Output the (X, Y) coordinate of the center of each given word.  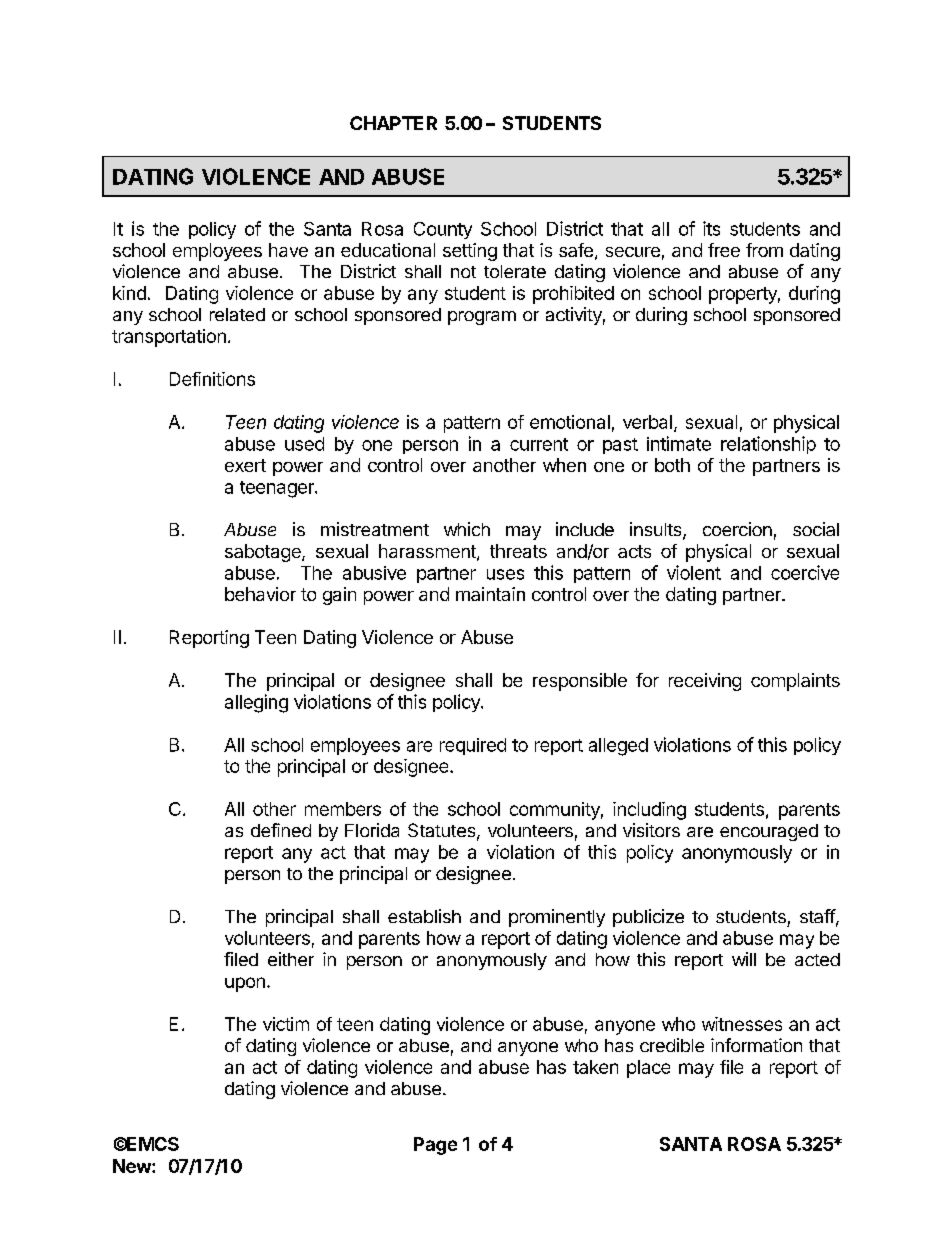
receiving (705, 682)
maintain (490, 594)
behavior (260, 594)
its (711, 228)
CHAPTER (393, 123)
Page (435, 1146)
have (288, 250)
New (133, 1166)
